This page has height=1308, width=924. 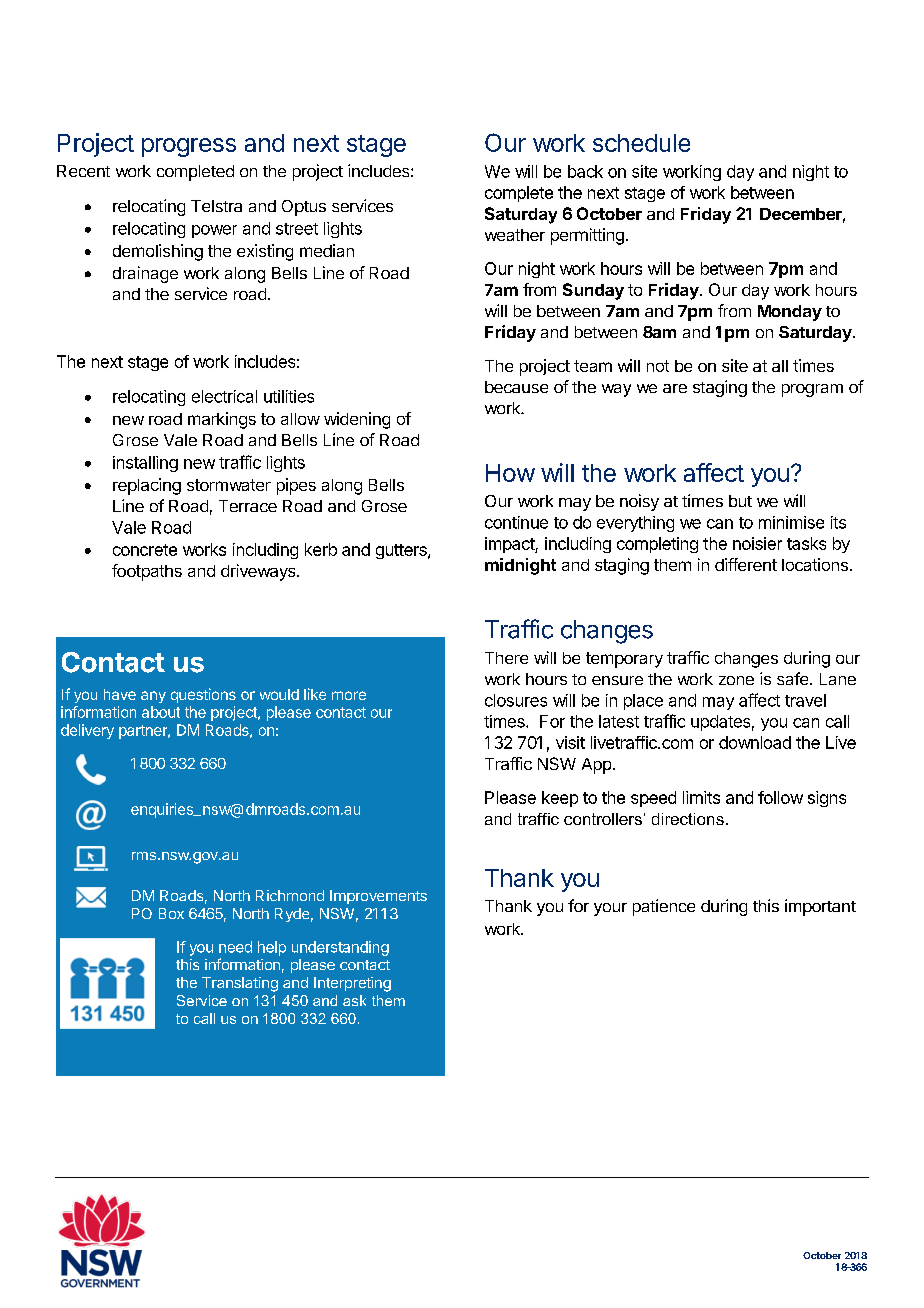 I want to click on back, so click(x=585, y=171).
